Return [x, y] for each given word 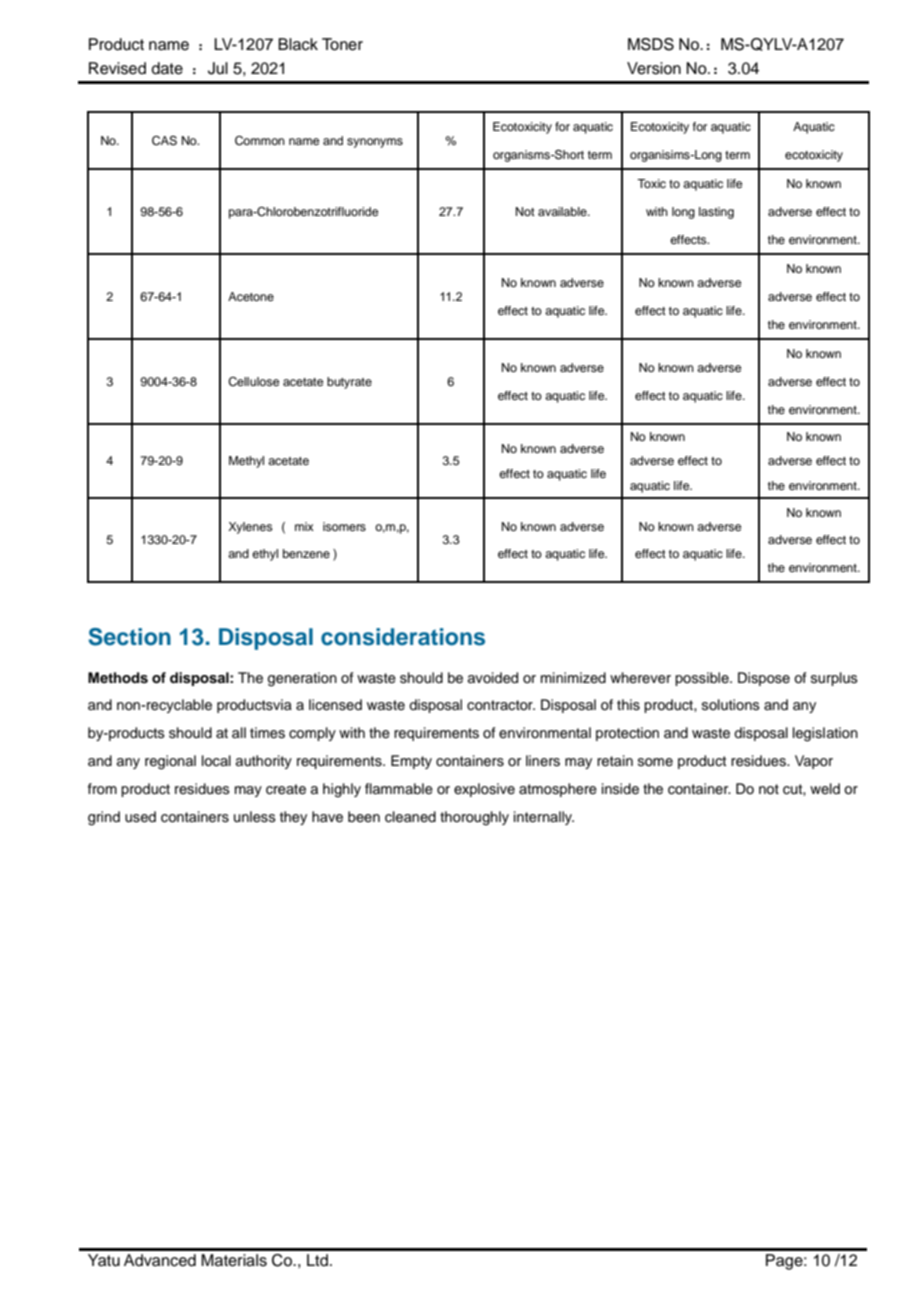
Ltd [317, 1260]
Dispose [764, 679]
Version [654, 68]
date [167, 68]
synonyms [375, 143]
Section [129, 637]
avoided [493, 678]
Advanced [160, 1260]
